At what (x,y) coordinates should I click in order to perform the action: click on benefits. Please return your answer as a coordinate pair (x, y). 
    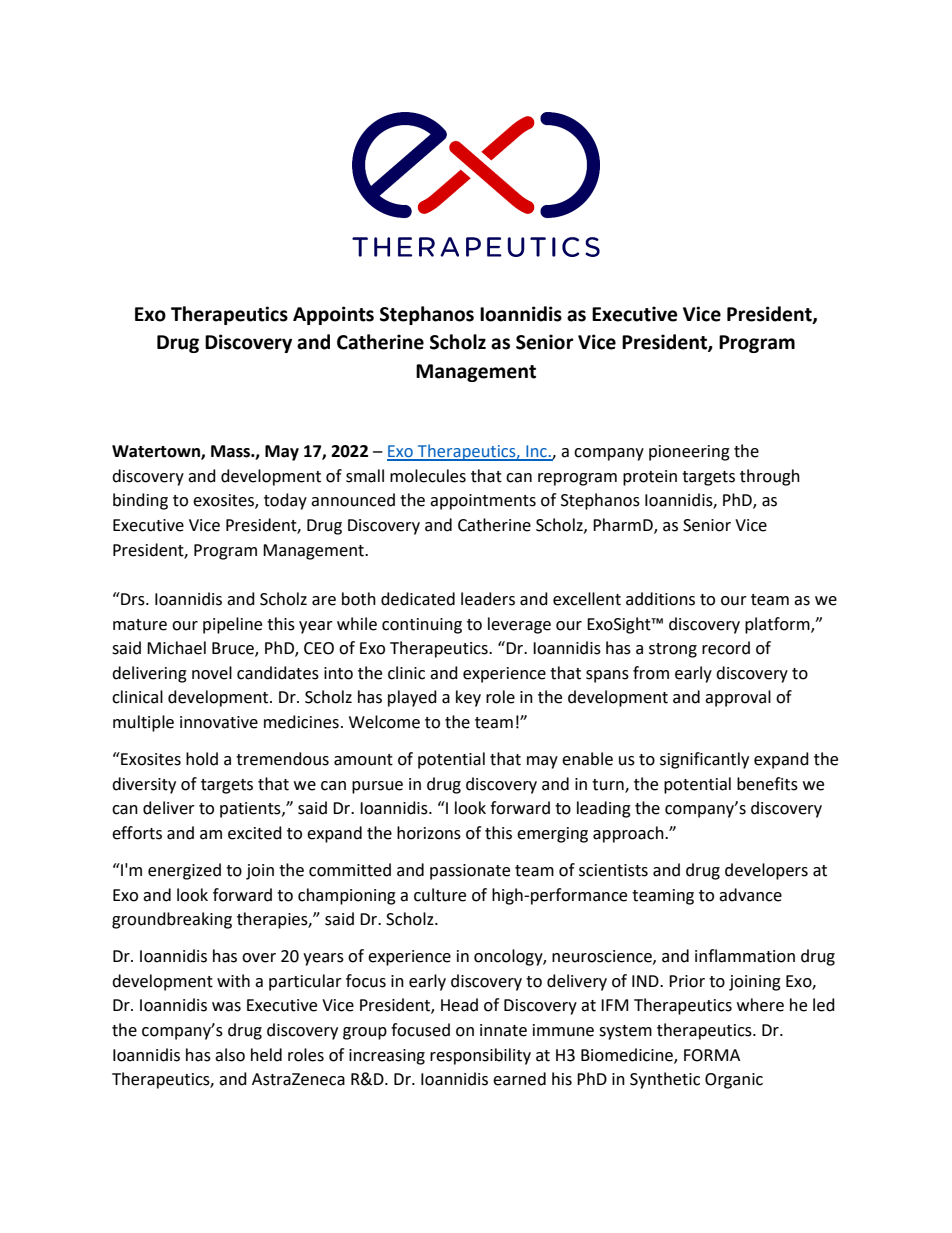
    Looking at the image, I should click on (767, 784).
